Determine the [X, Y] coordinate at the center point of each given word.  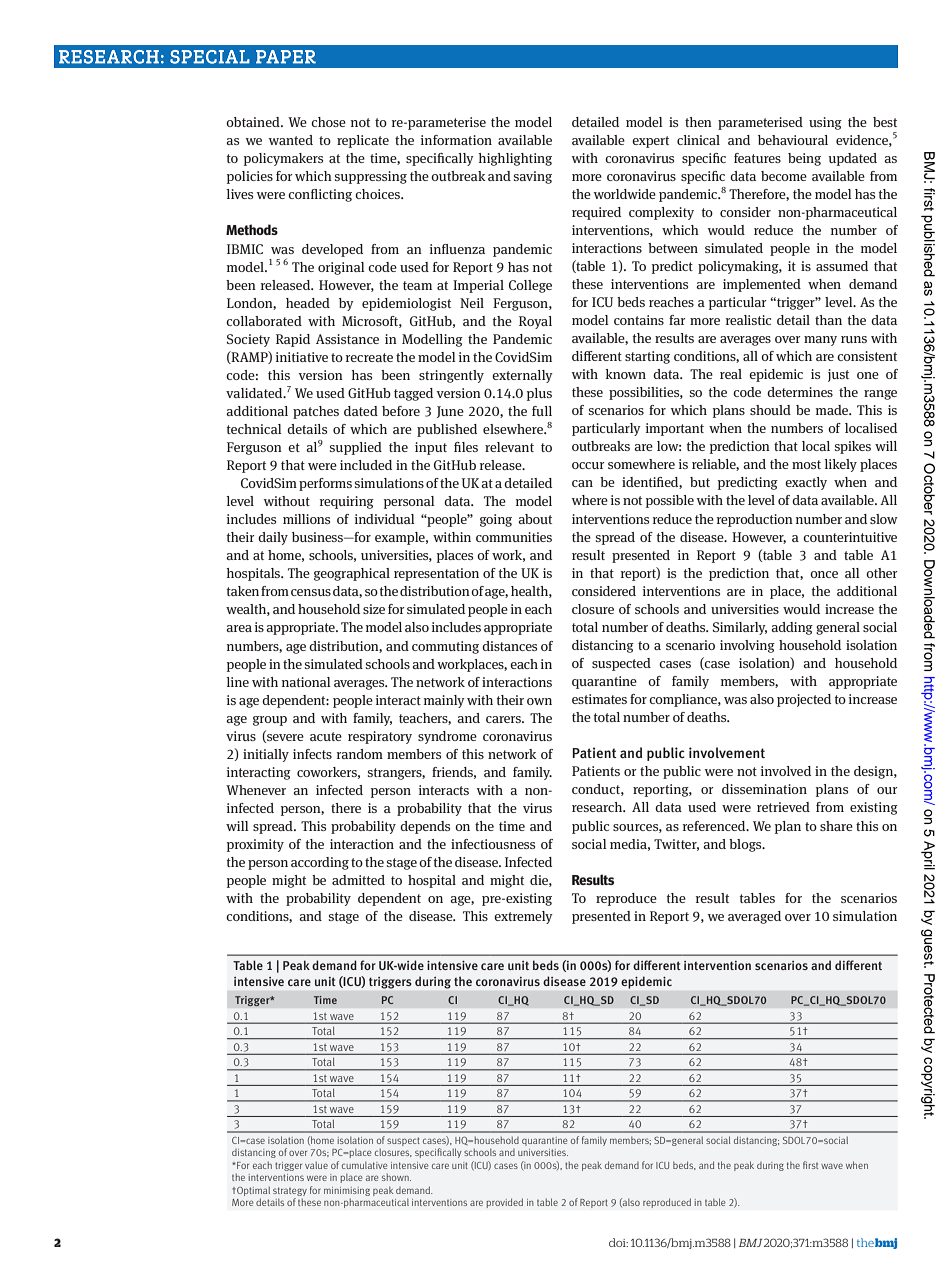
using [825, 123]
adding [792, 628]
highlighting [515, 159]
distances [509, 646]
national [306, 682]
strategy [290, 1191]
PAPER [286, 57]
